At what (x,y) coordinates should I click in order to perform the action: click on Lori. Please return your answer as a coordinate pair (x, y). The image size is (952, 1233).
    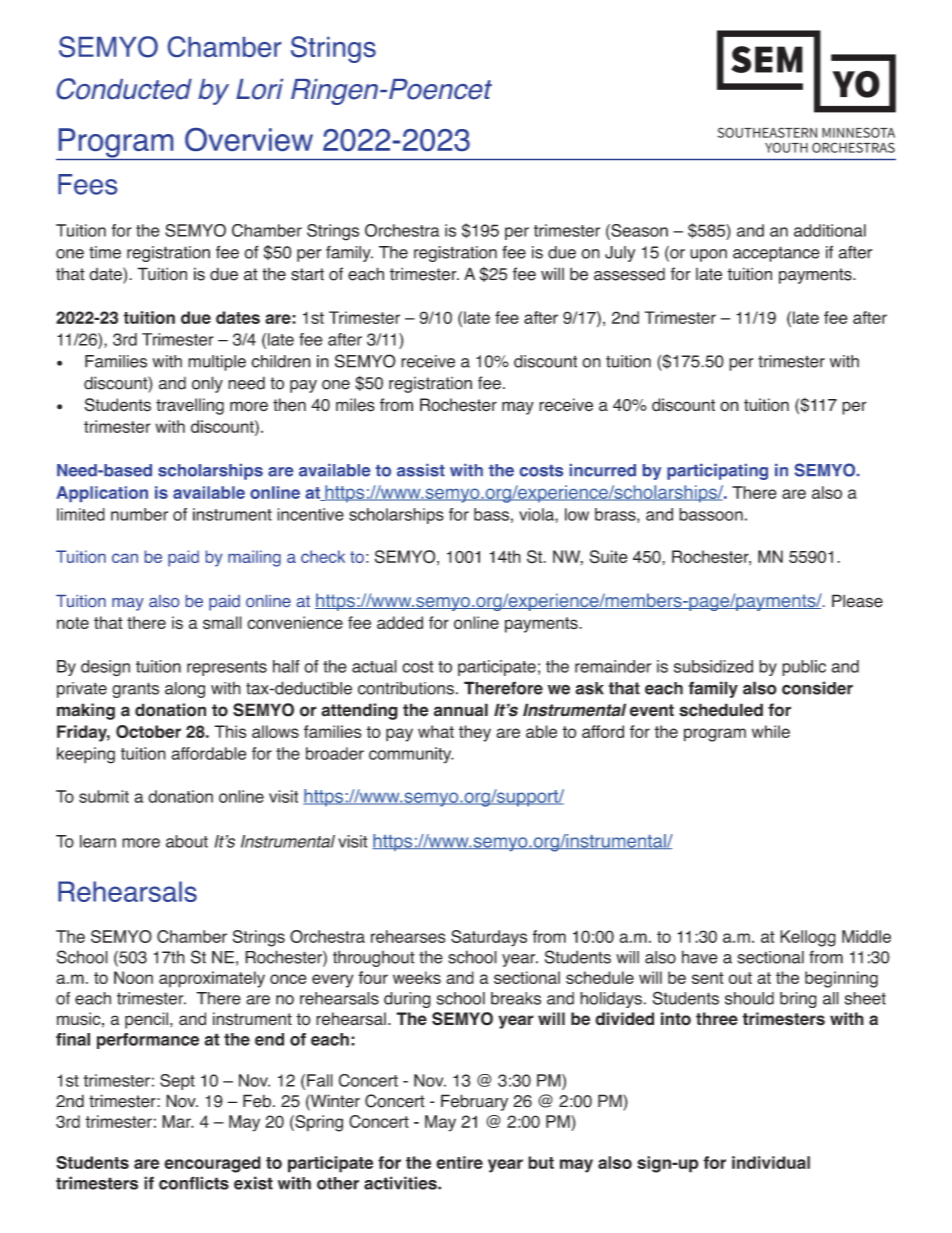
    Looking at the image, I should click on (259, 89).
